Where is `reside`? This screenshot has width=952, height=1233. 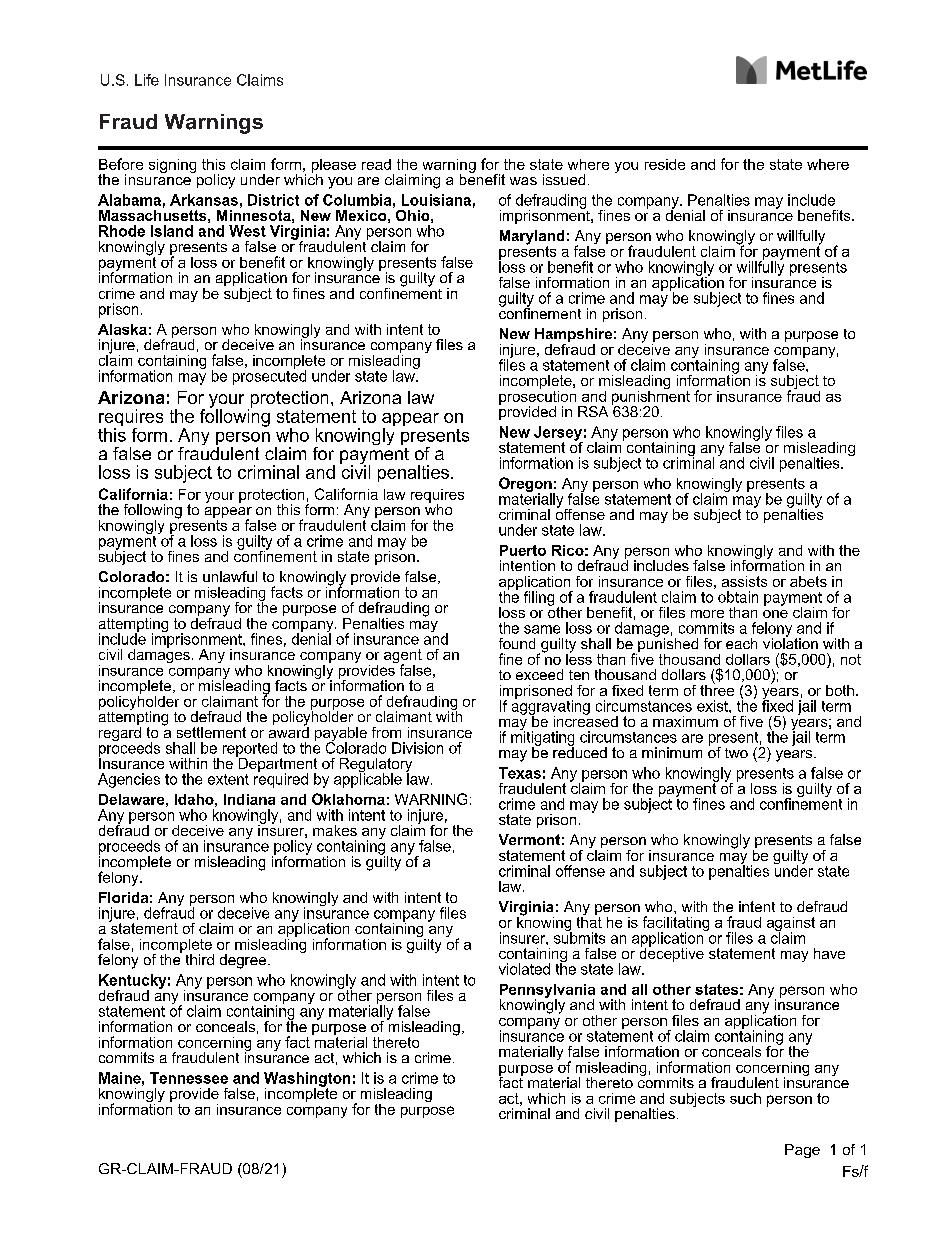
reside is located at coordinates (665, 164).
